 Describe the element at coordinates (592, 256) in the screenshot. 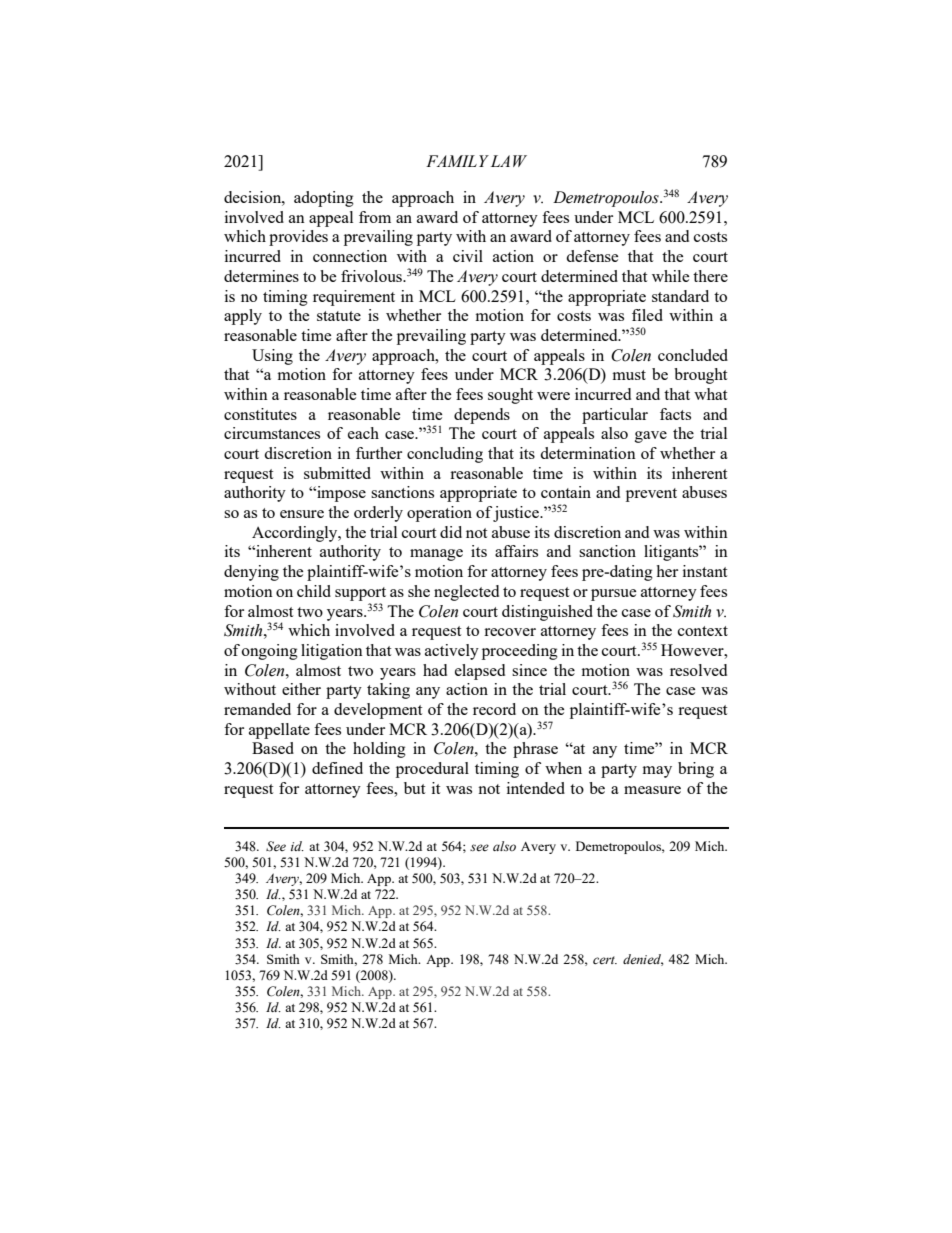

I see `defense` at that location.
